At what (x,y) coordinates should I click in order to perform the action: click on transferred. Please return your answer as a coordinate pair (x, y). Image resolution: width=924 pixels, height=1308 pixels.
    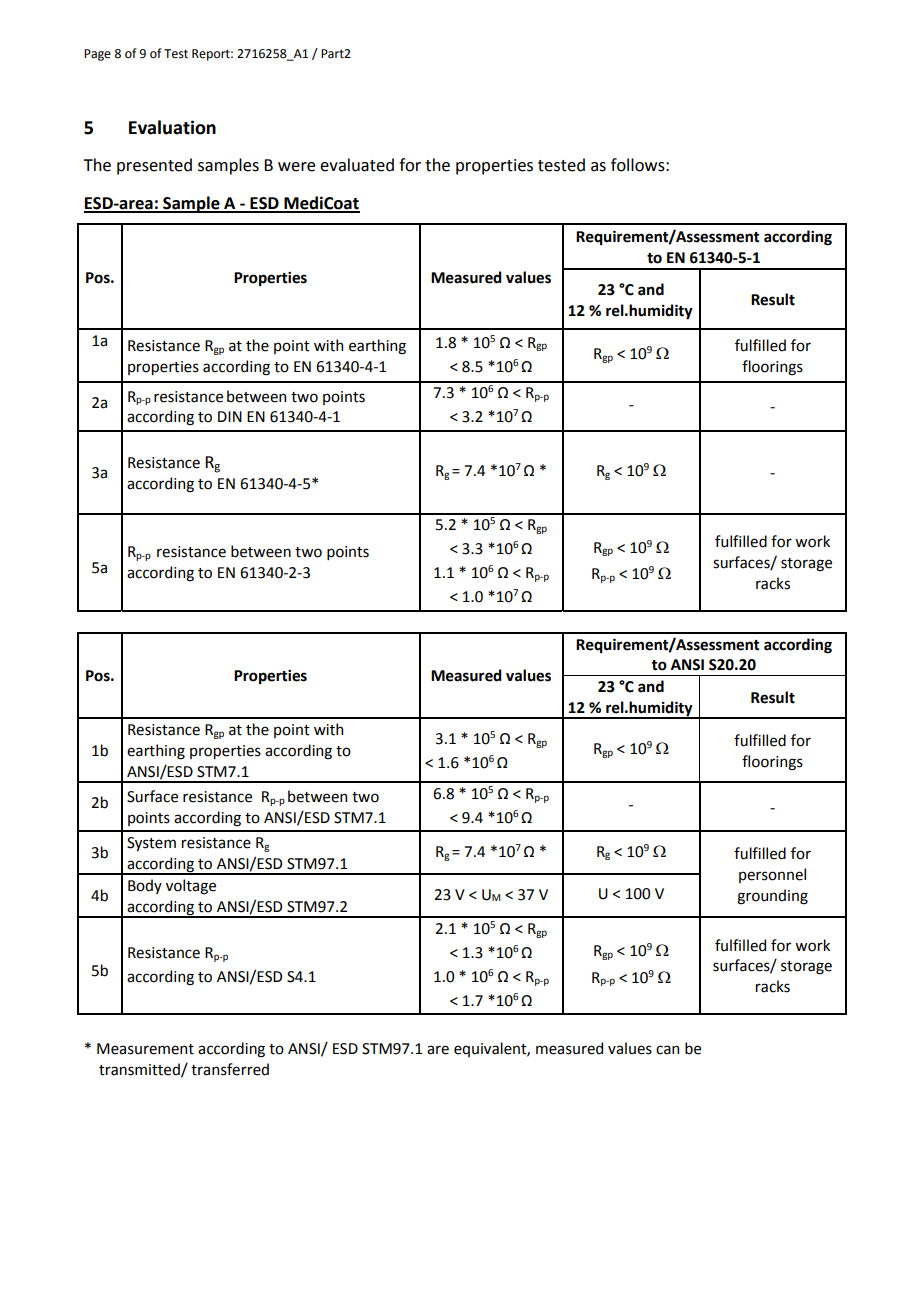
    Looking at the image, I should click on (230, 1069).
